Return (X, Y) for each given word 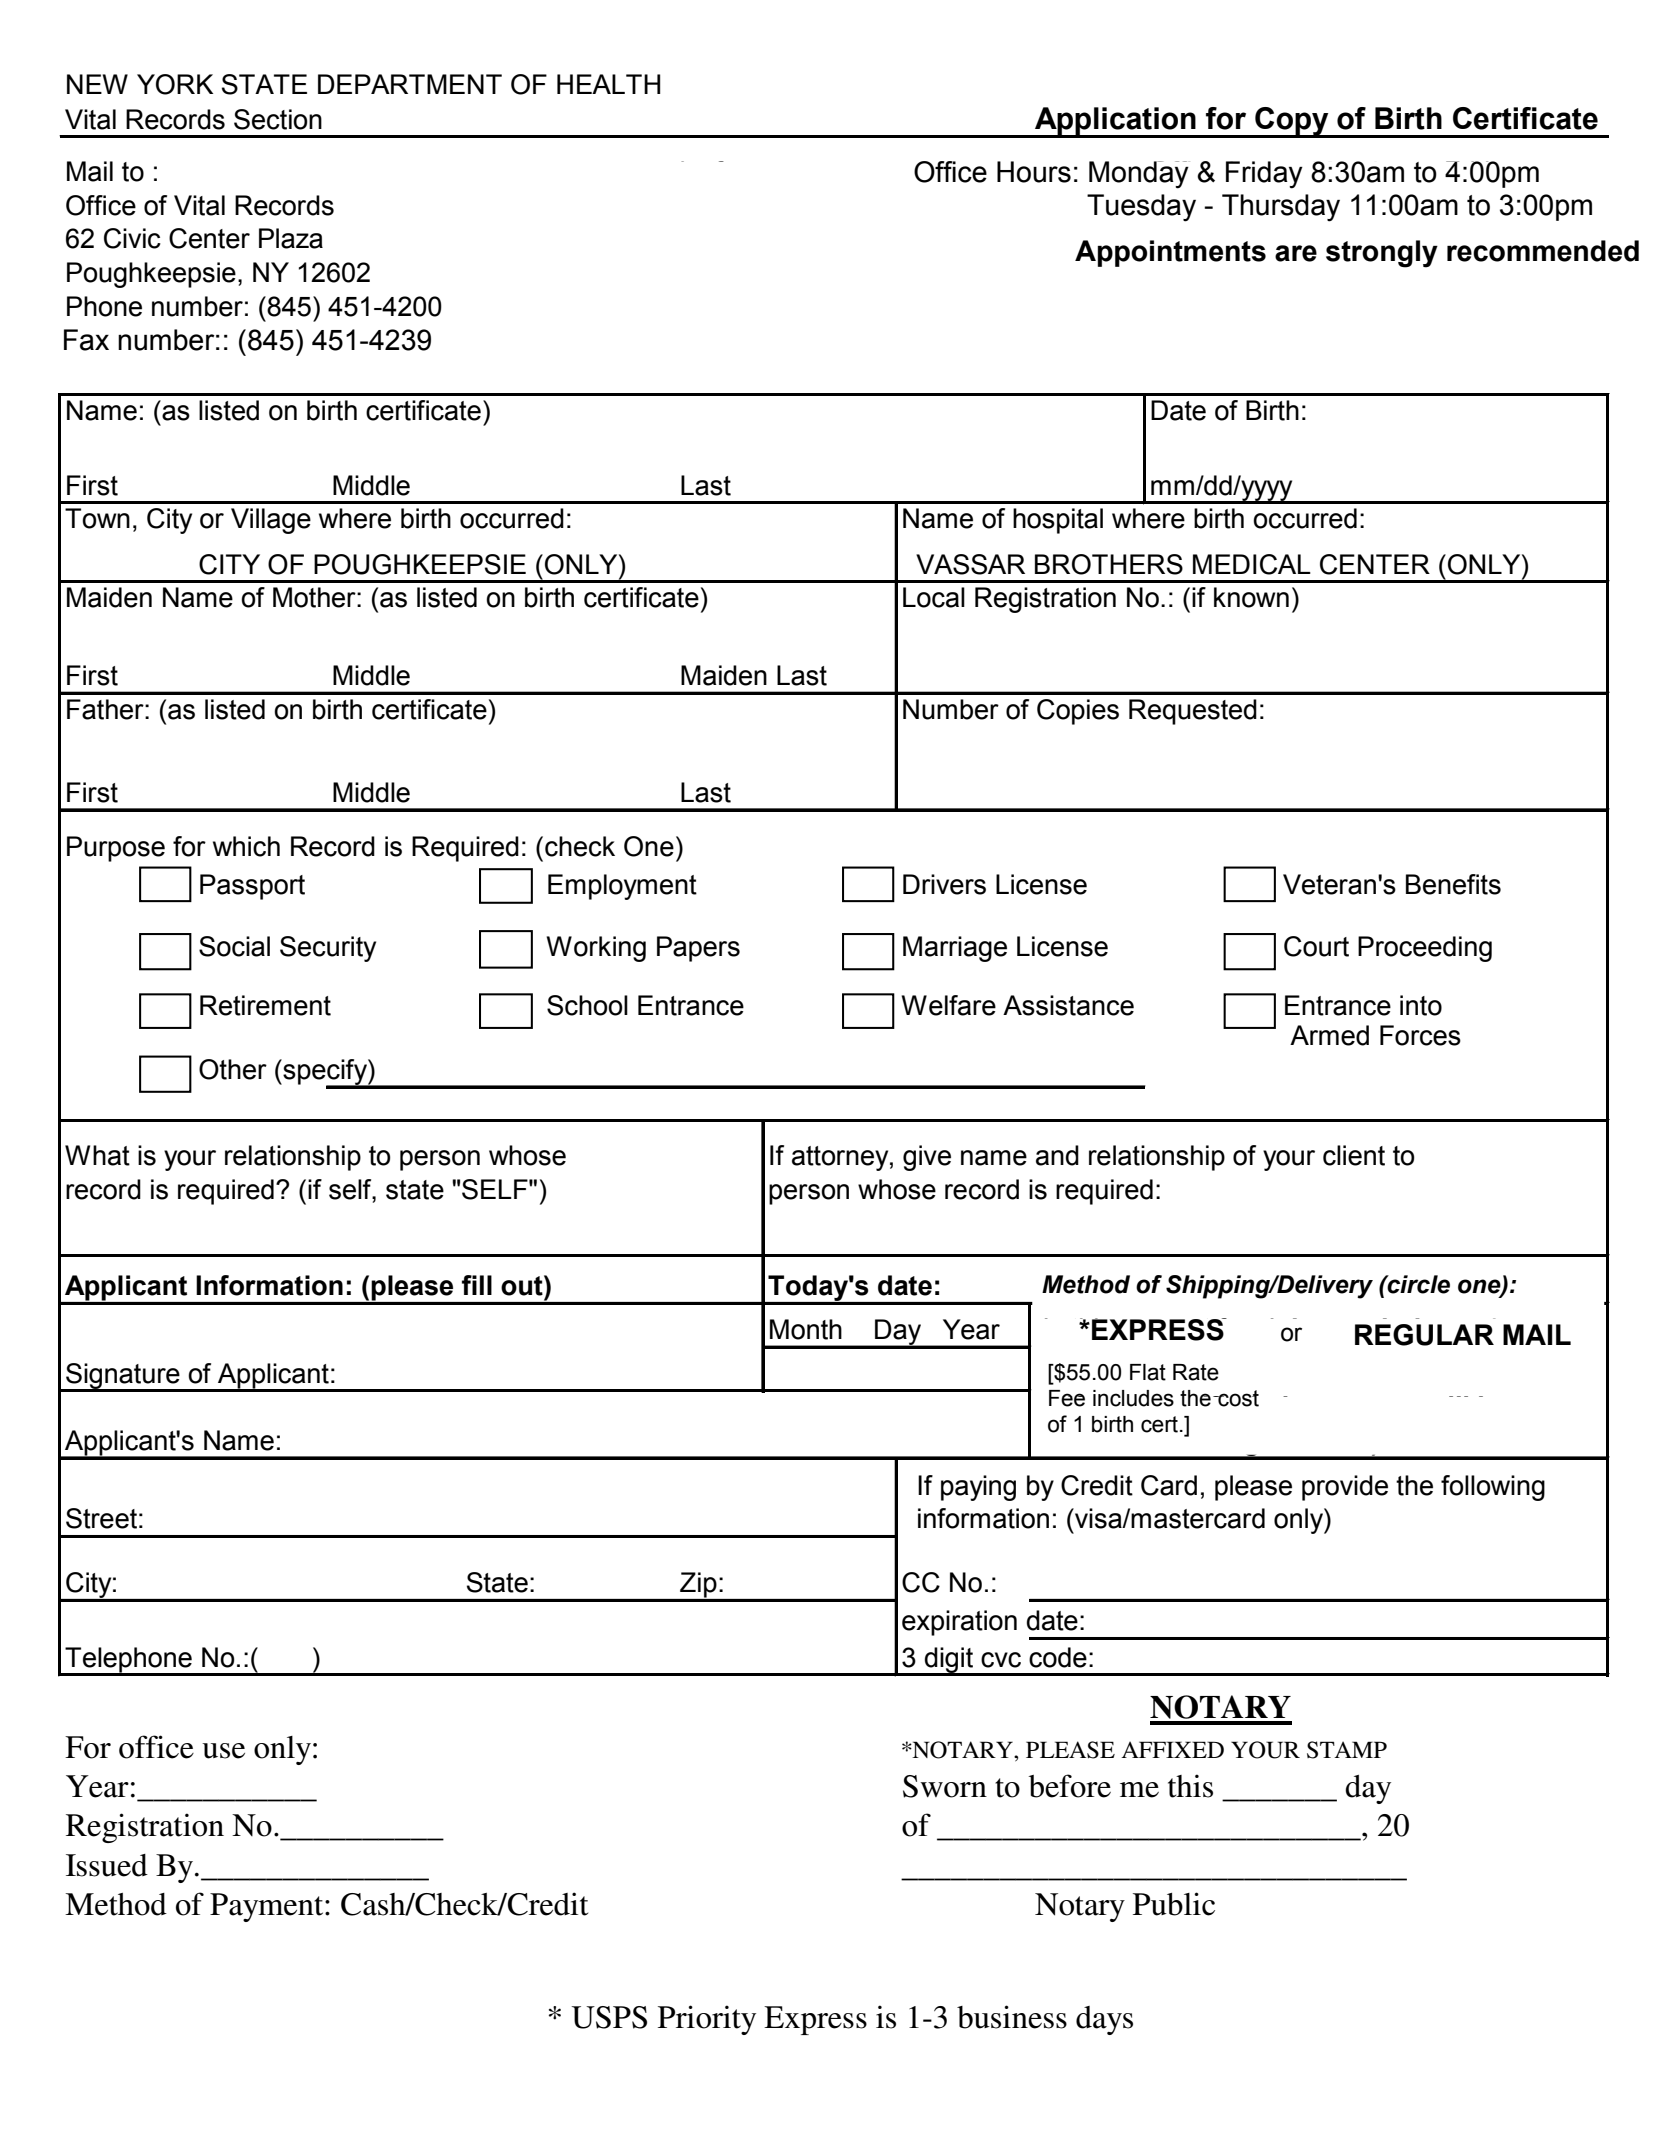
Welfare (948, 1005)
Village (271, 521)
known (1251, 597)
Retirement (265, 1005)
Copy (1292, 122)
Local (934, 597)
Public (1174, 1904)
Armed (1329, 1035)
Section (278, 119)
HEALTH (608, 84)
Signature (123, 1377)
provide (1345, 1488)
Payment (268, 1907)
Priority (707, 2020)
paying (978, 1488)
